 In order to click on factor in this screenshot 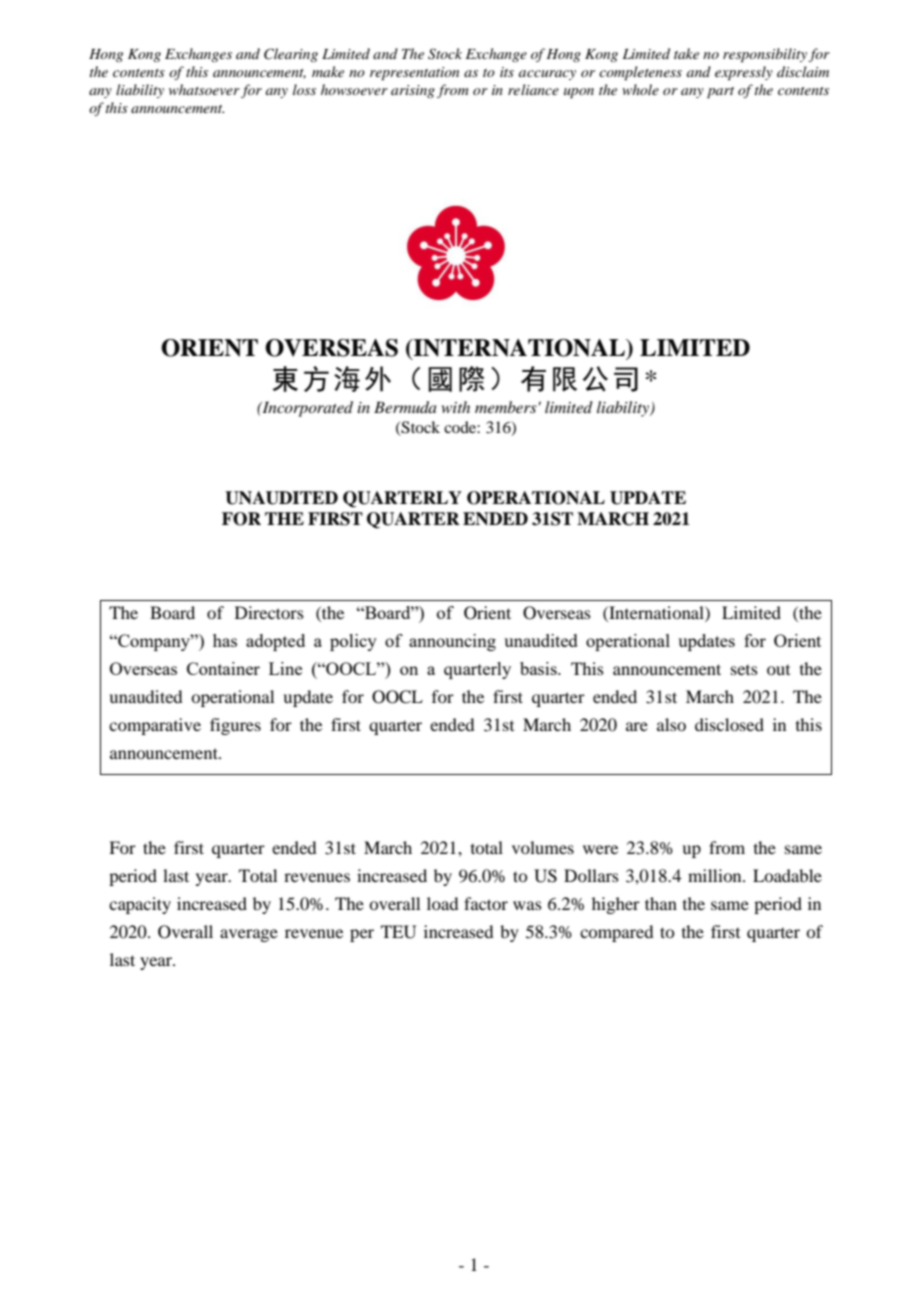, I will do `click(486, 903)`.
